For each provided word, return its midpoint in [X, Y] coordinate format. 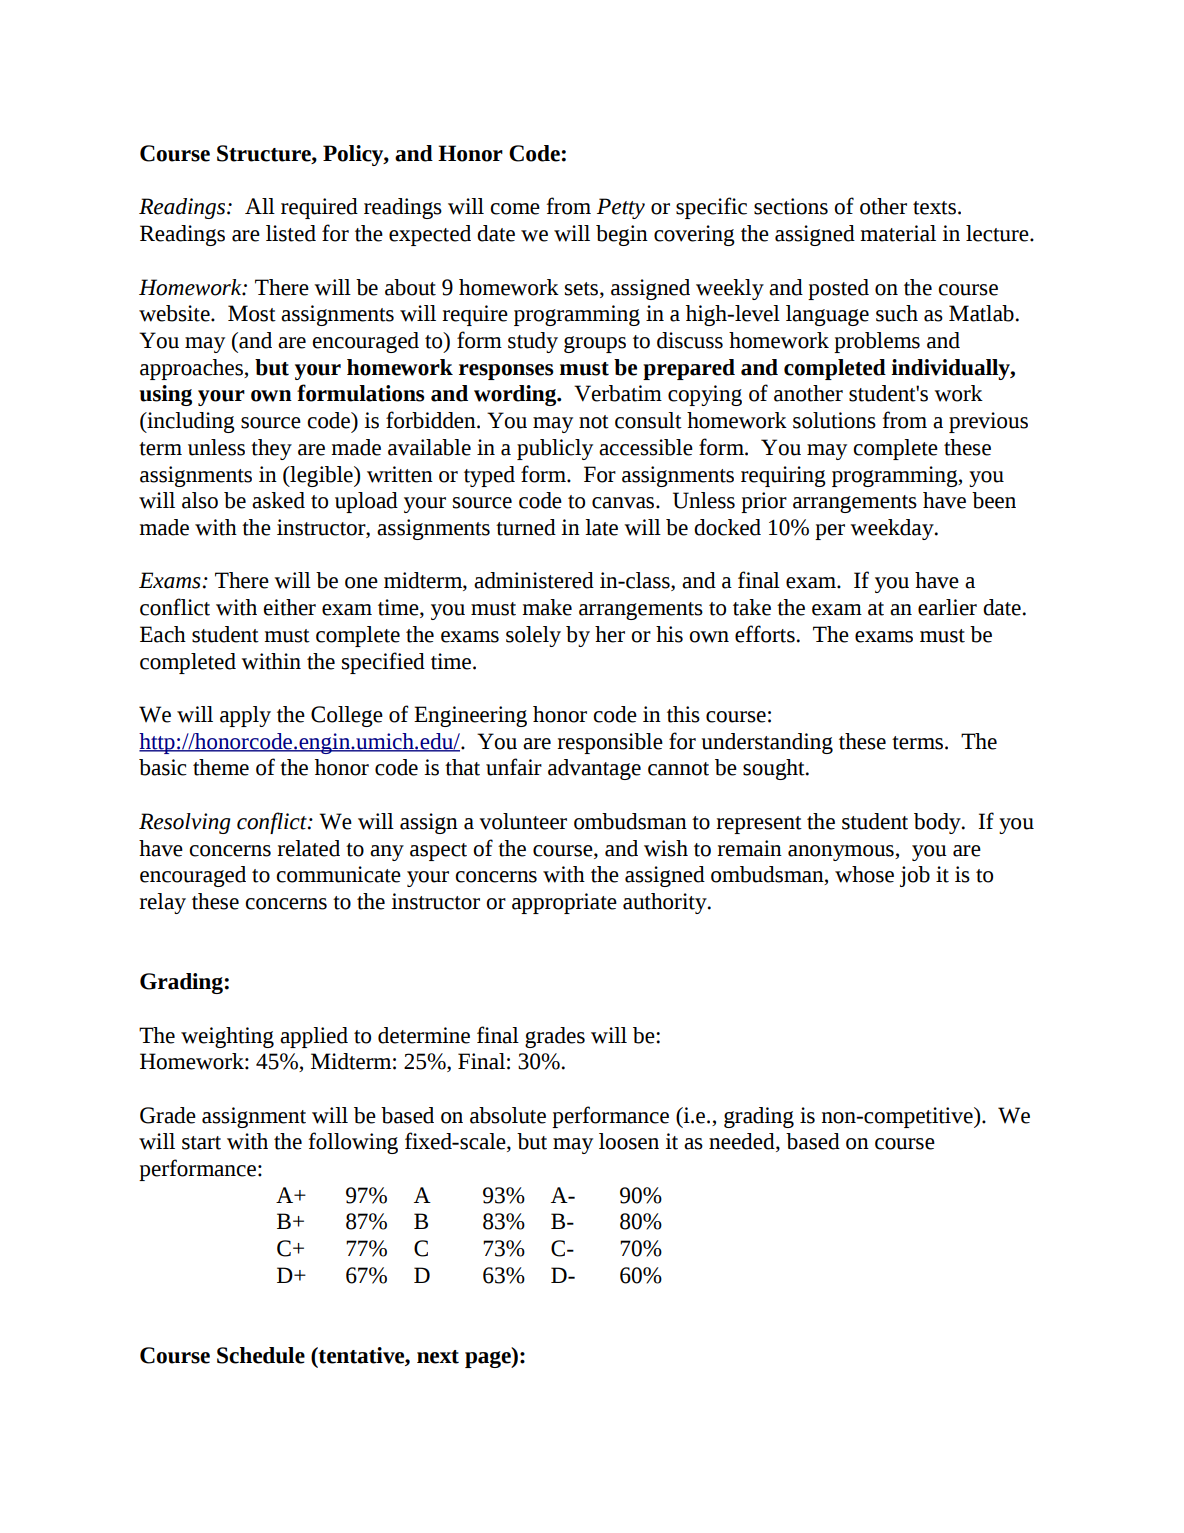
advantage [594, 769]
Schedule [261, 1355]
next [438, 1357]
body [938, 823]
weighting [227, 1037]
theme [221, 767]
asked [278, 500]
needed [743, 1142]
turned [526, 527]
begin [622, 235]
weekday [893, 529]
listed [291, 233]
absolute [508, 1115]
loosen [629, 1141]
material [898, 233]
